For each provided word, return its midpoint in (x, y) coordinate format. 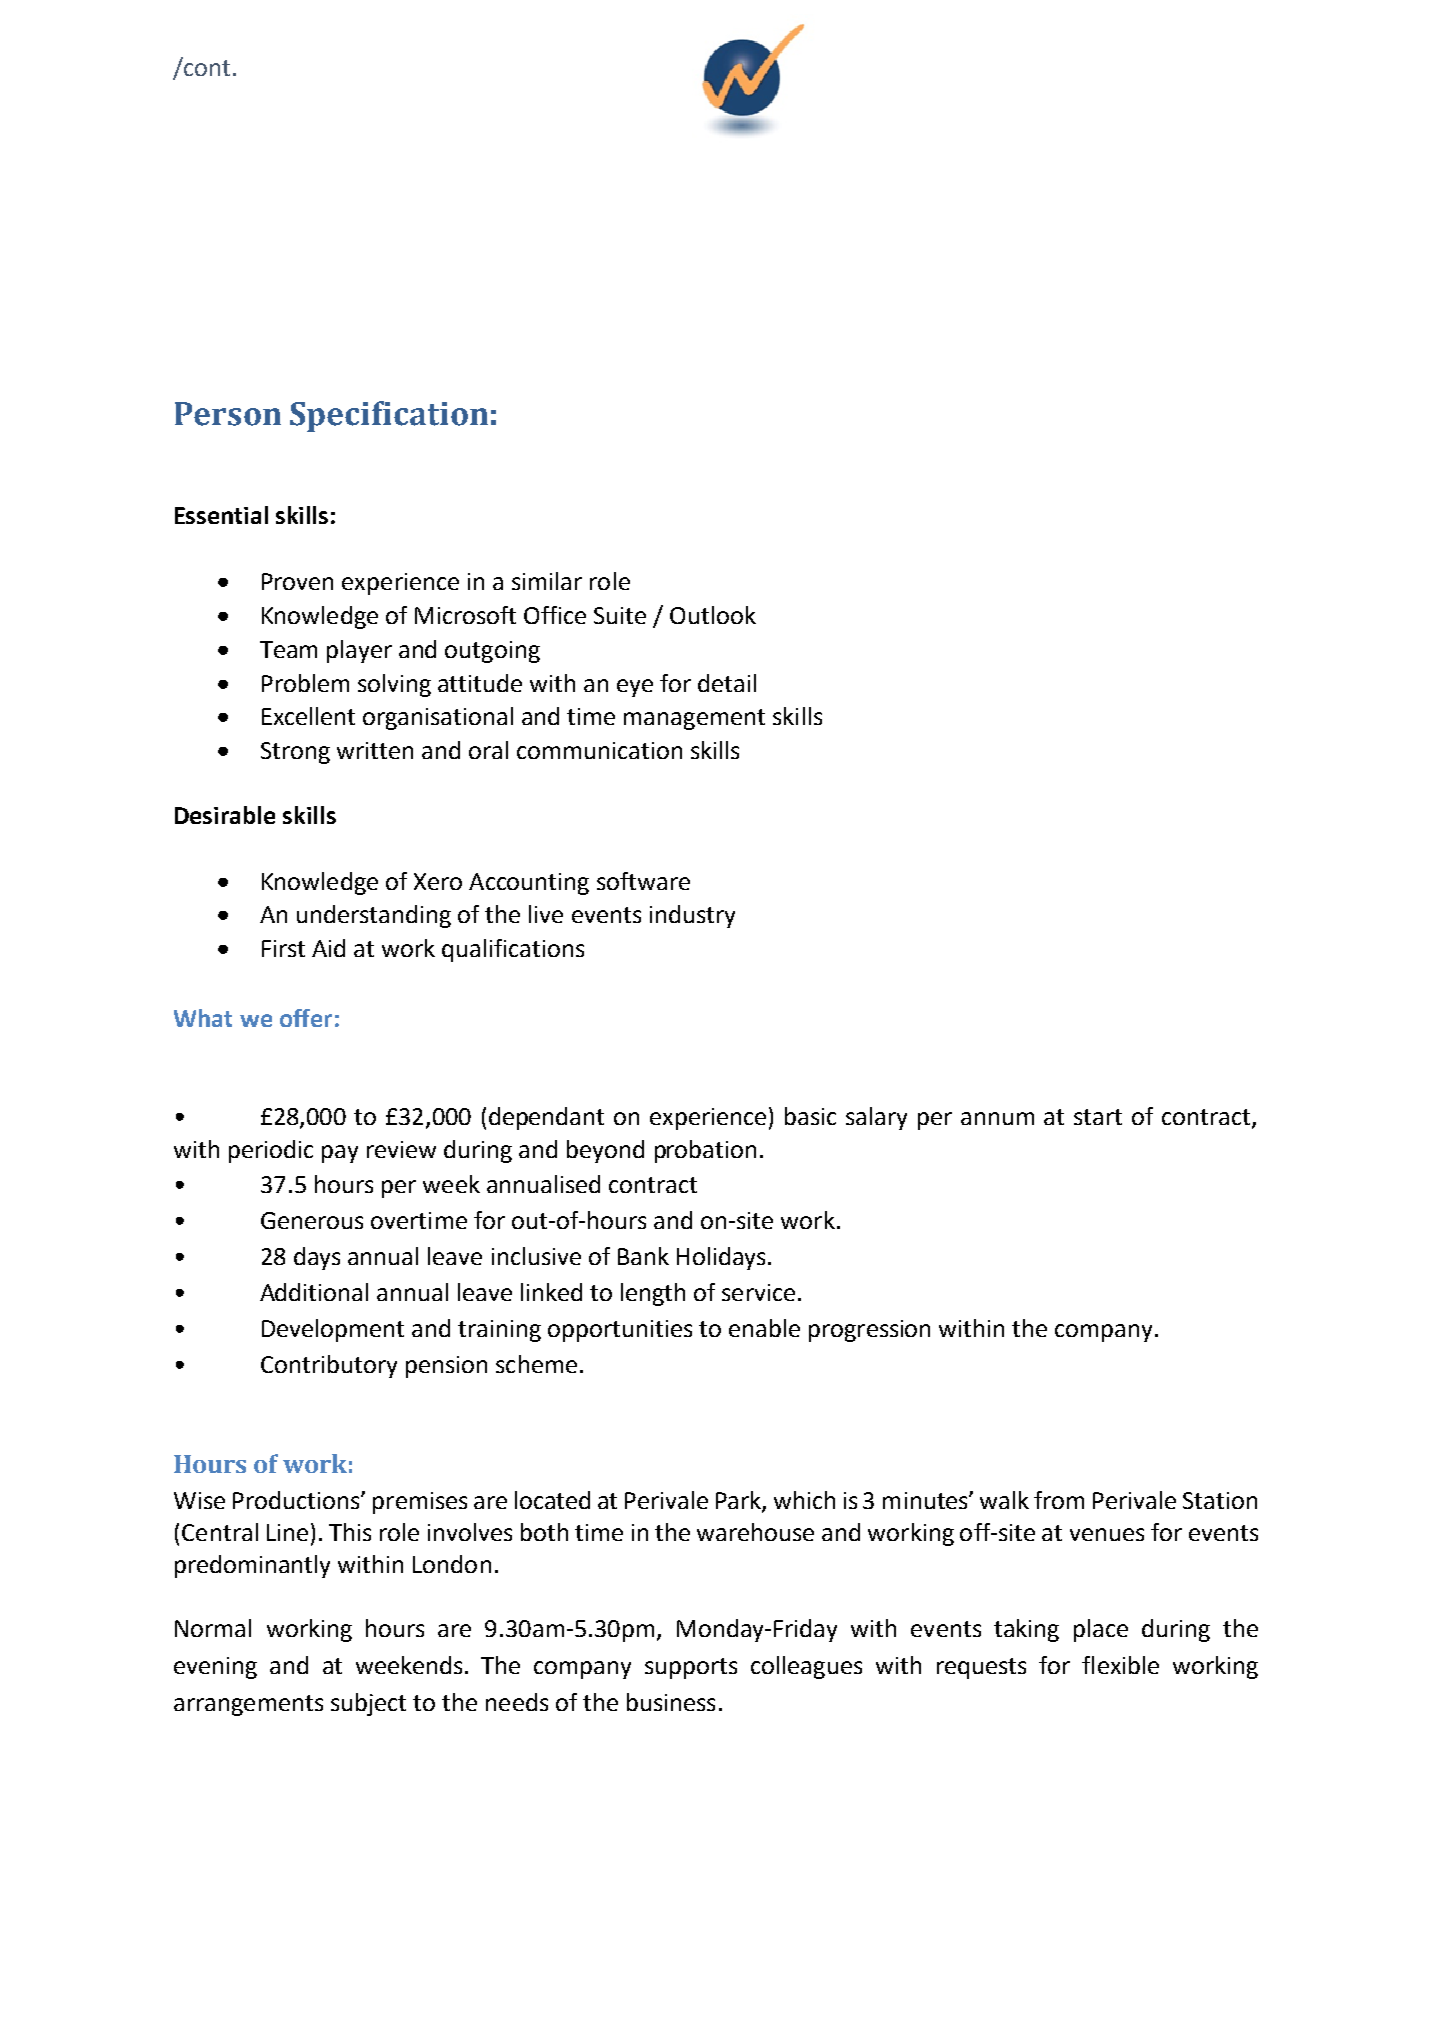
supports (691, 1668)
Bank (643, 1256)
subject (368, 1704)
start (1098, 1117)
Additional (314, 1292)
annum (997, 1118)
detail (727, 683)
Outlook (713, 615)
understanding (374, 916)
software (643, 881)
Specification (389, 416)
